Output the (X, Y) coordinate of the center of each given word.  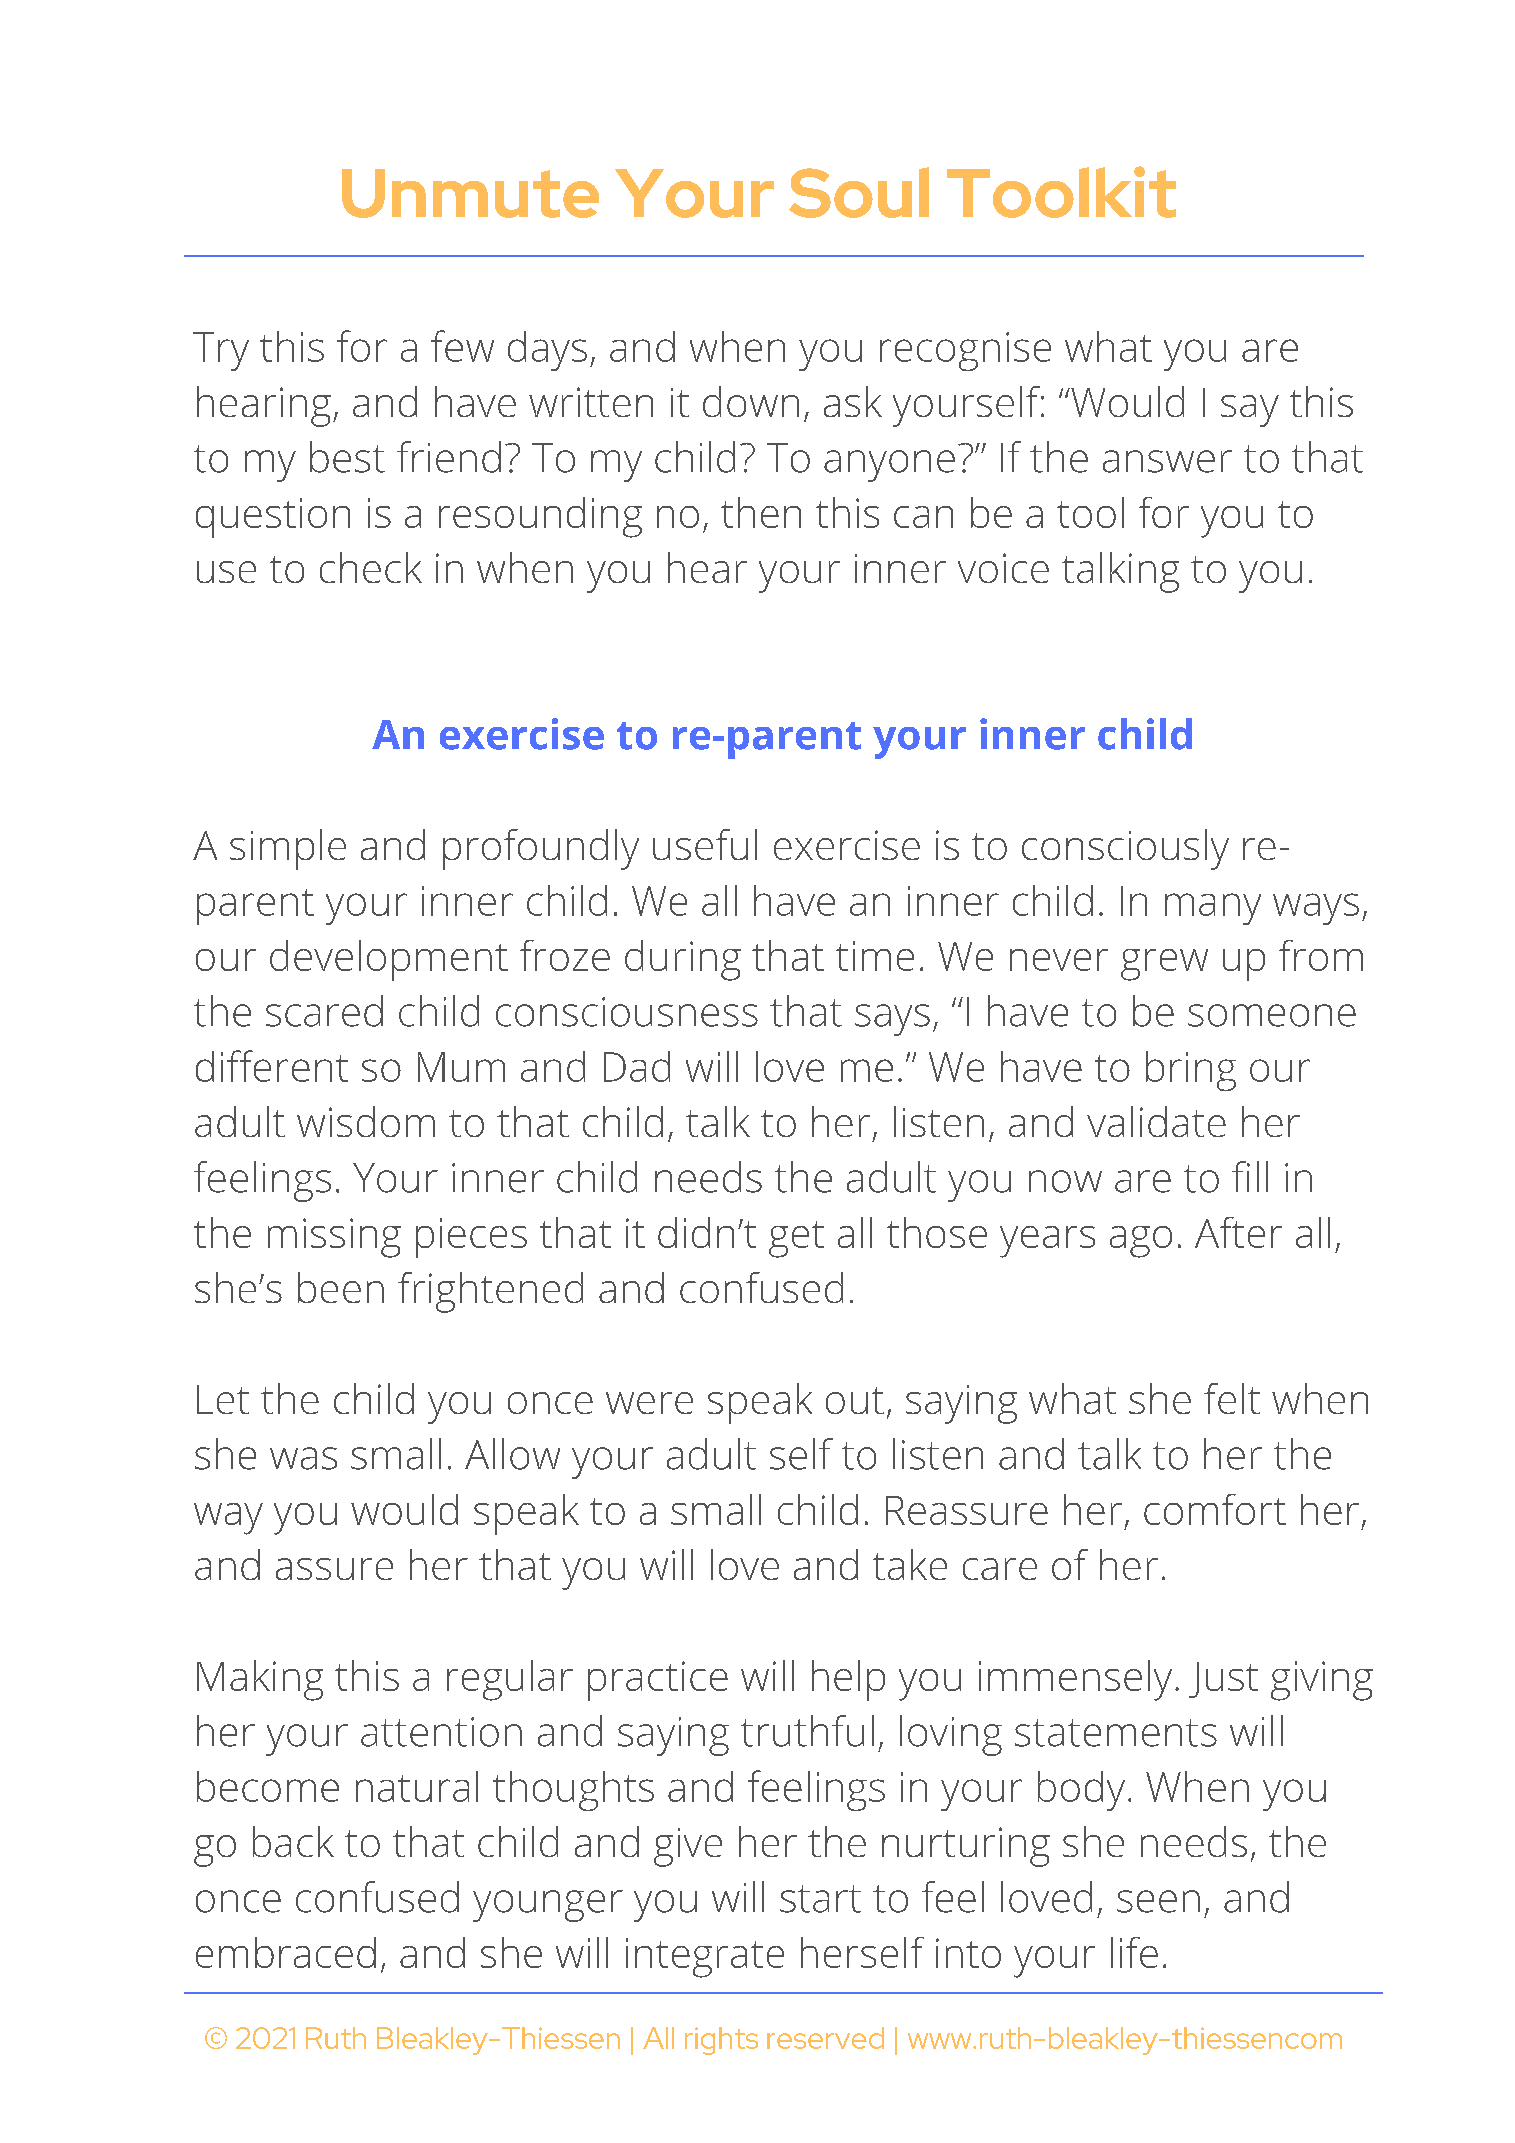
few (462, 346)
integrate (705, 1958)
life (1134, 1952)
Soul (859, 192)
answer (1167, 461)
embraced (286, 1952)
